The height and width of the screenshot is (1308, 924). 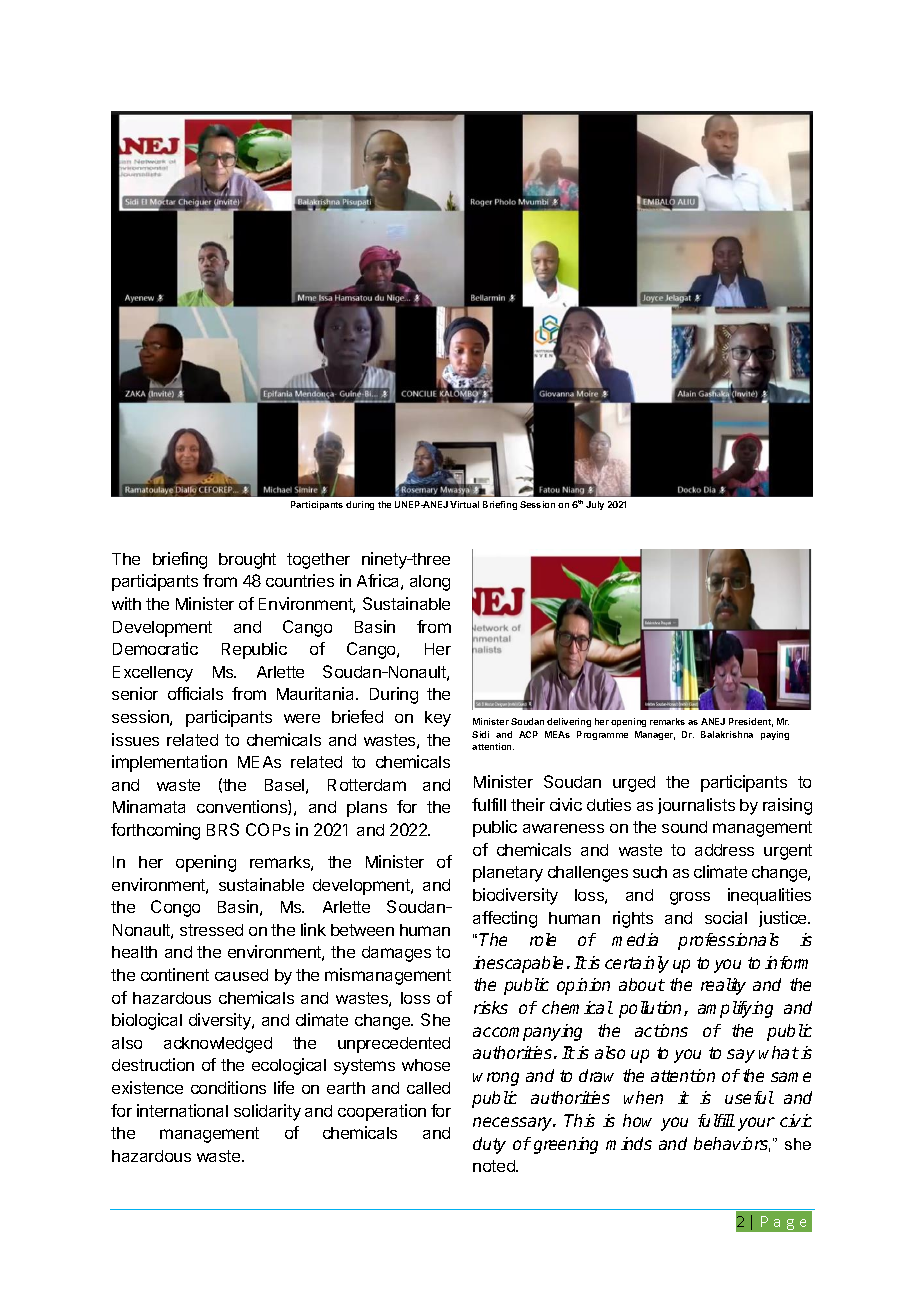 I want to click on duty, so click(x=489, y=1145).
